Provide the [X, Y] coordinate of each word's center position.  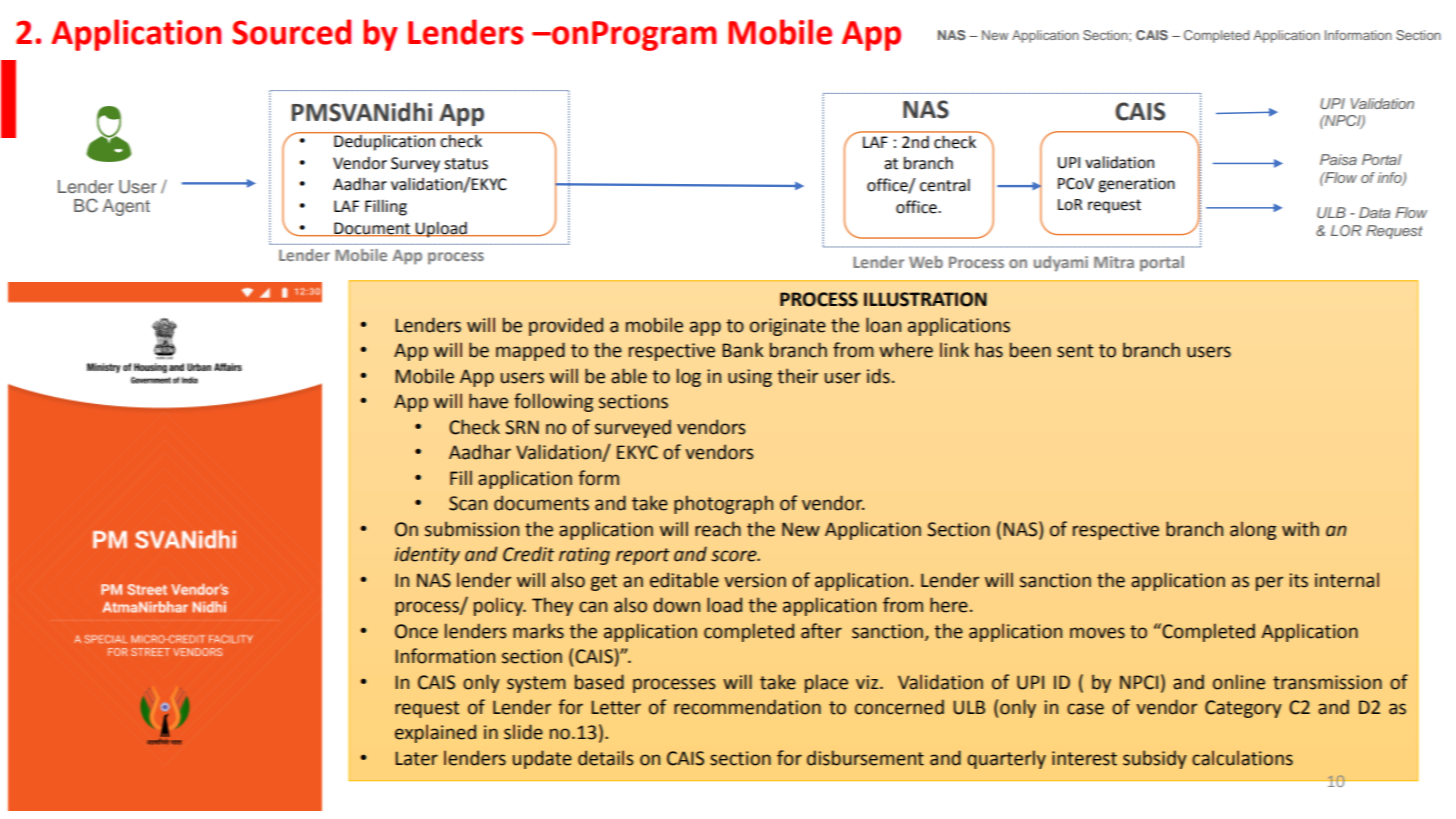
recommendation [747, 707]
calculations [1242, 758]
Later [417, 758]
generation [1136, 185]
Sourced [291, 32]
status [466, 164]
